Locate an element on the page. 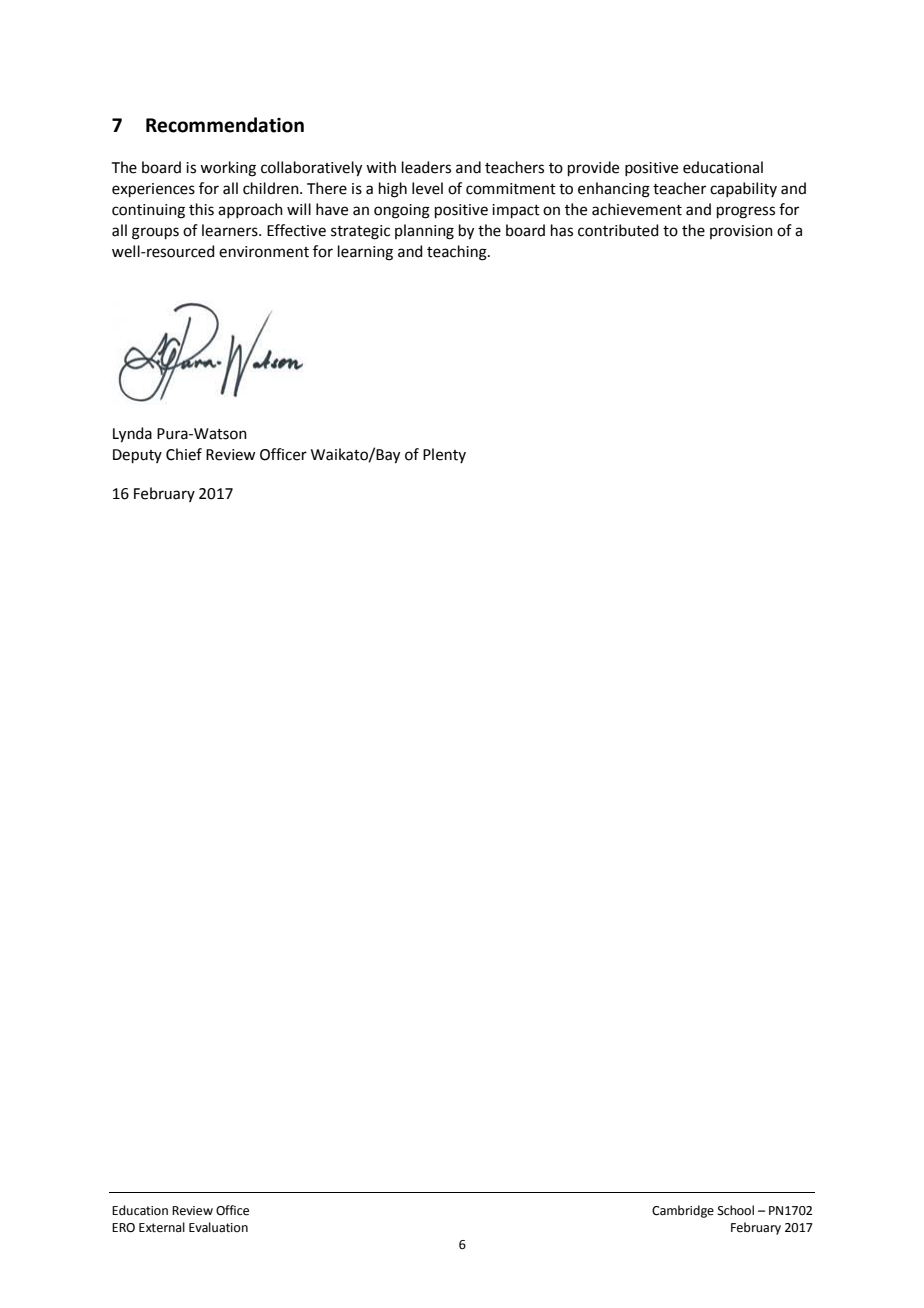 The image size is (924, 1308). working is located at coordinates (228, 169).
